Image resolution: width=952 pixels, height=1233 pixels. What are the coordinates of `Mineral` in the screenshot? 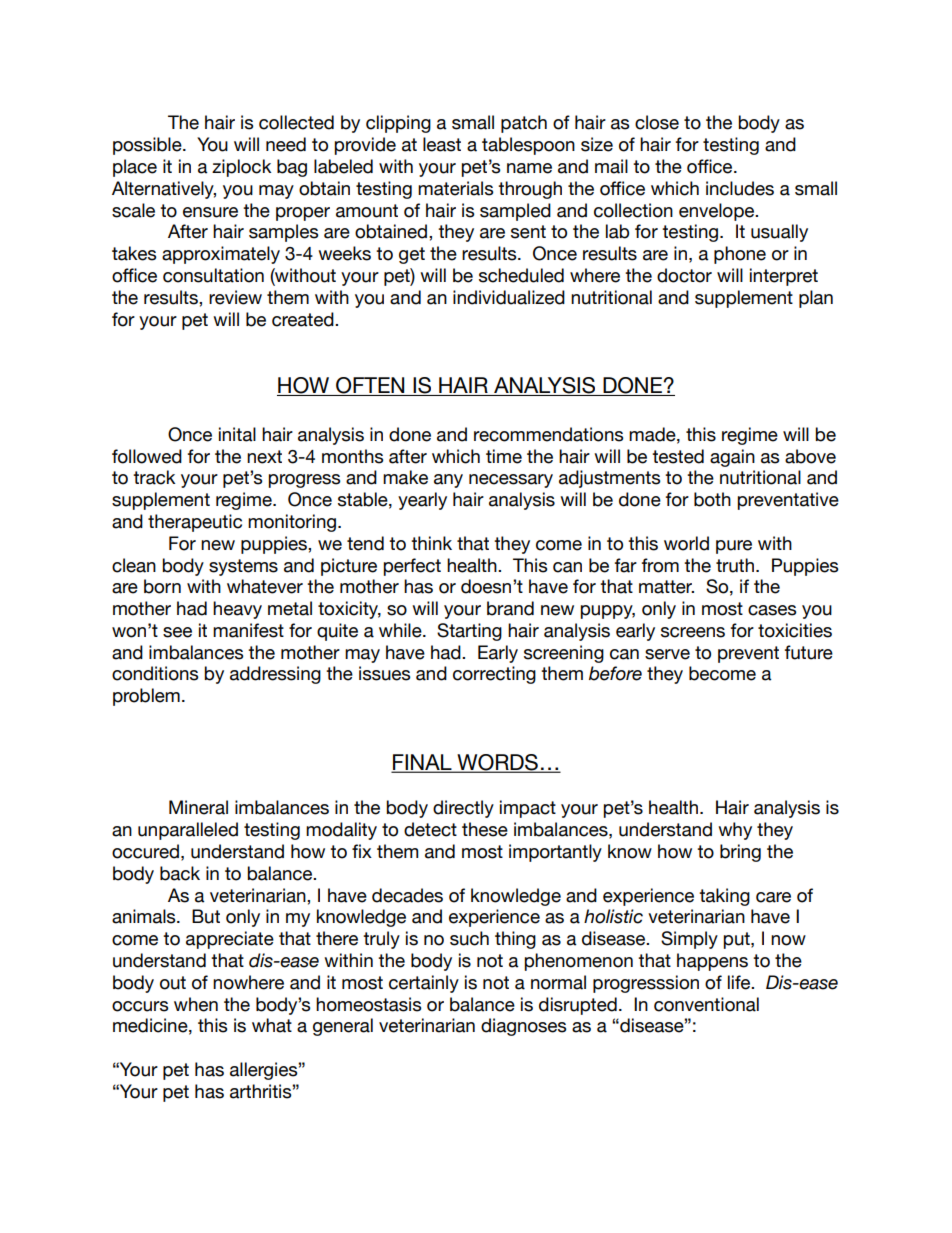 It's located at (198, 807).
